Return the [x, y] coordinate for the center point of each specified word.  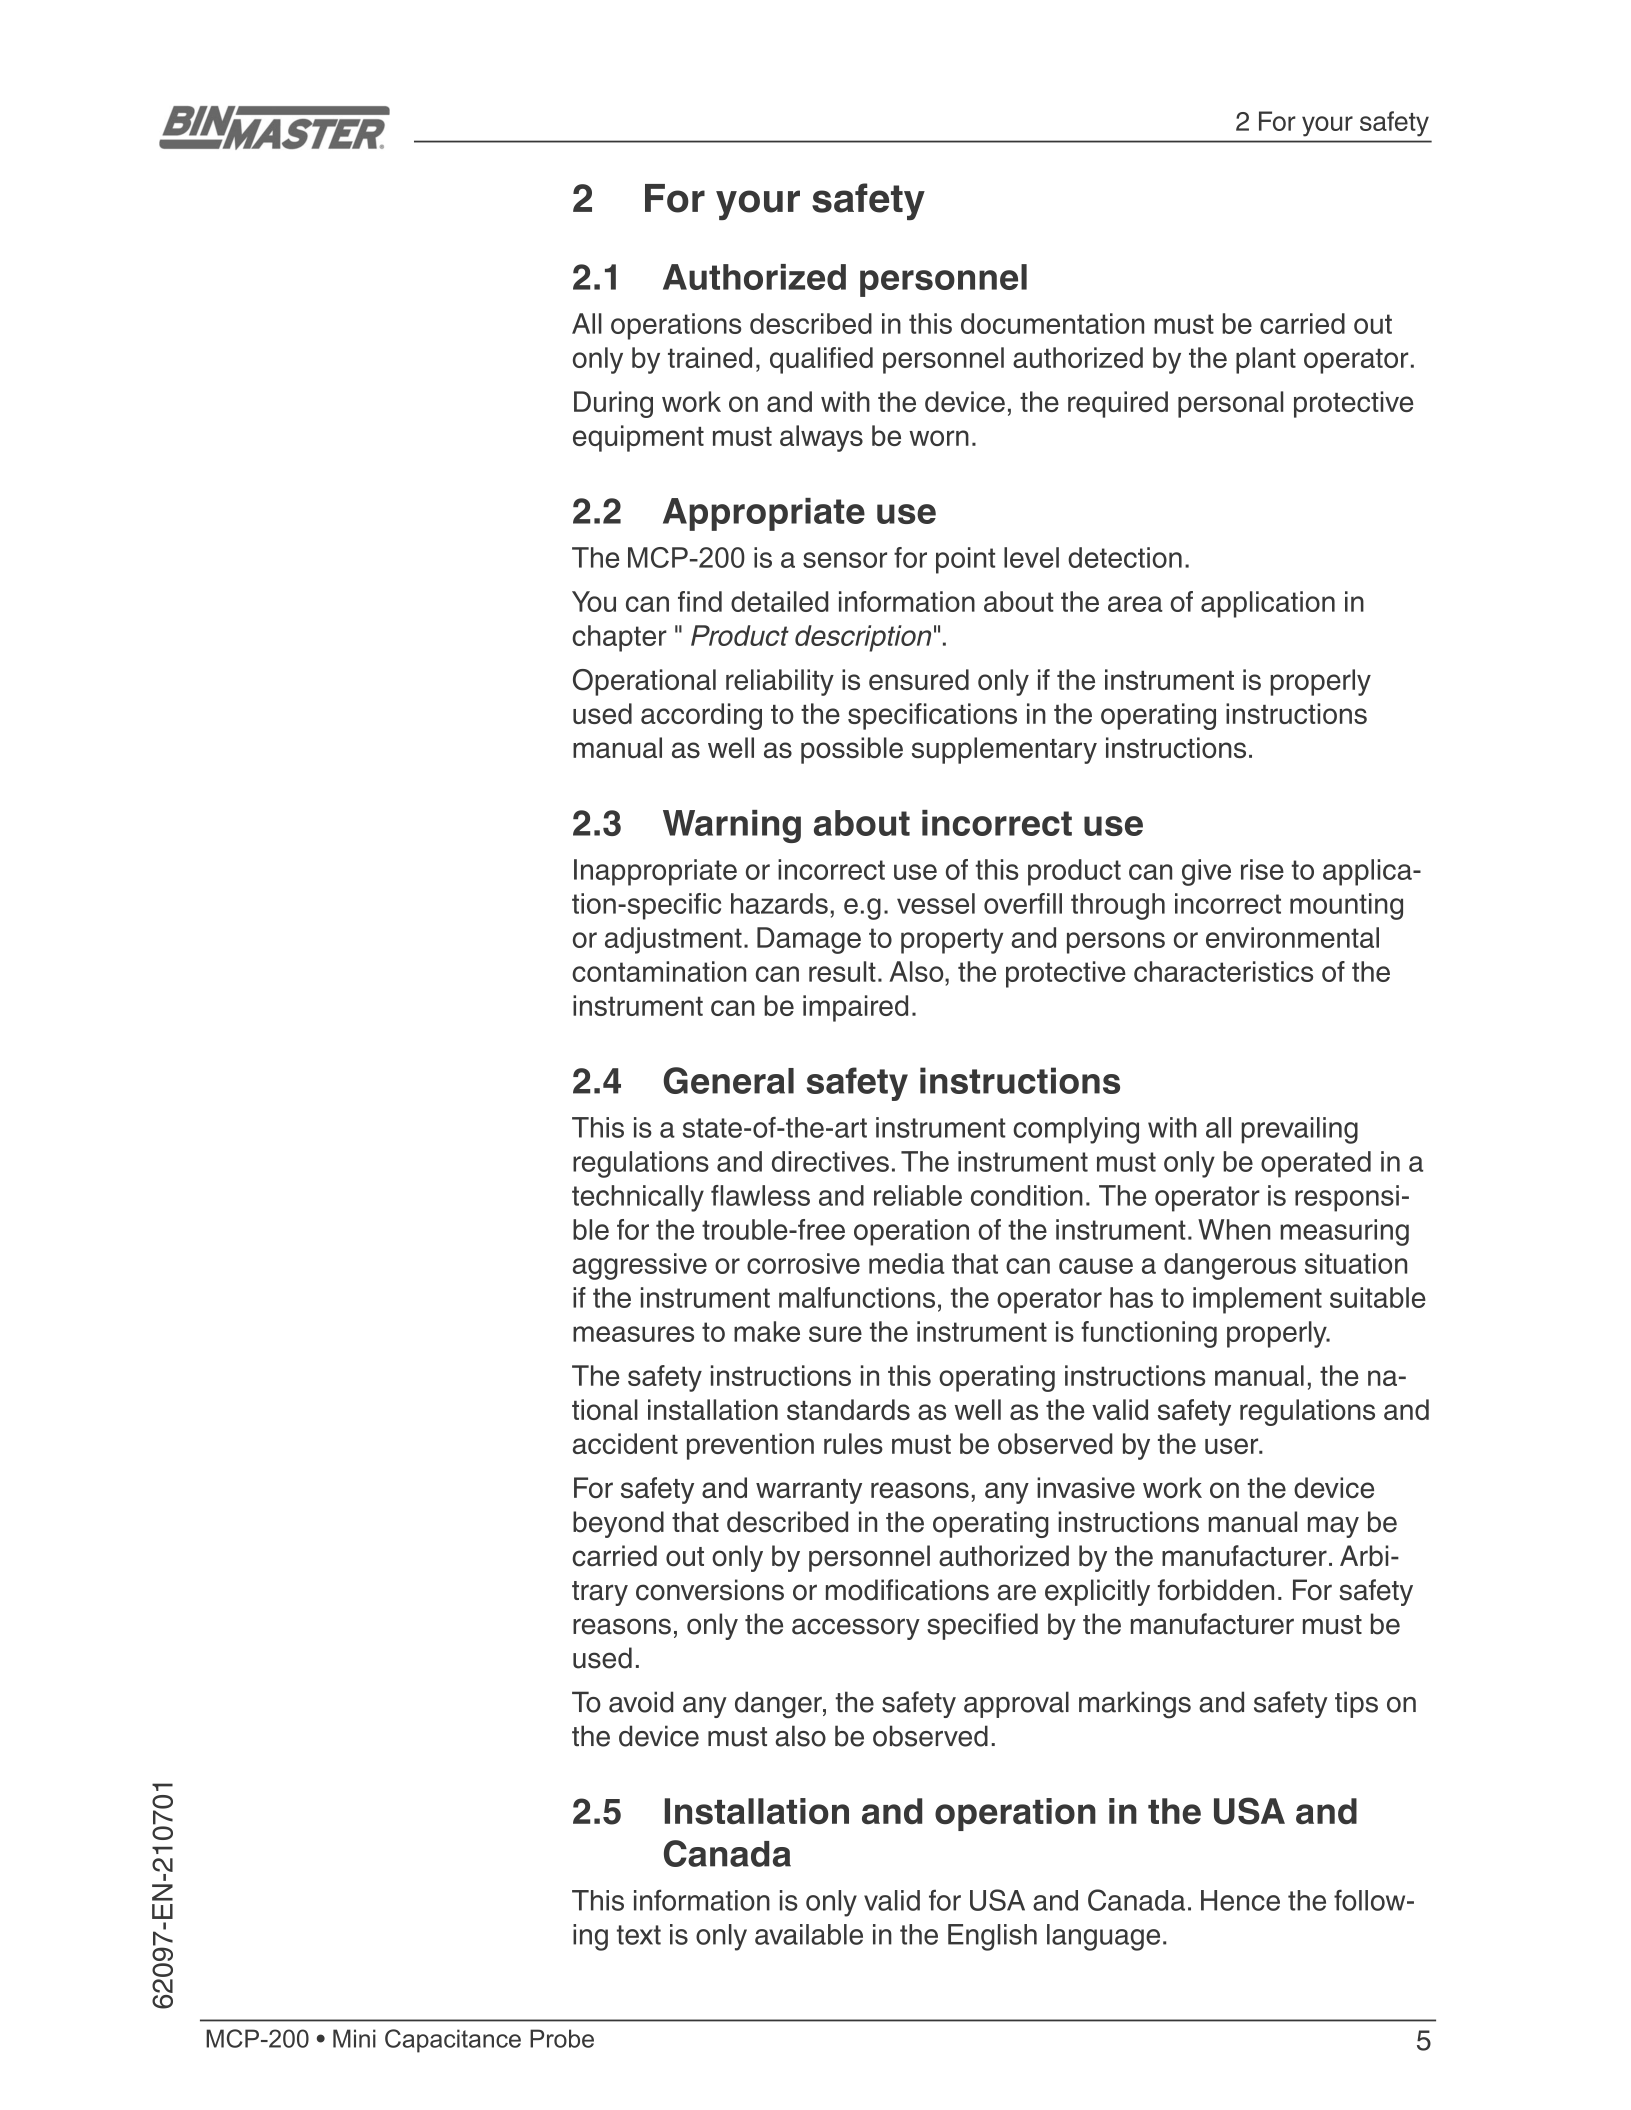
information [702, 1900]
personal [1230, 404]
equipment [638, 438]
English [992, 1937]
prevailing [1299, 1130]
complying [1076, 1130]
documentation [1052, 323]
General [728, 1080]
